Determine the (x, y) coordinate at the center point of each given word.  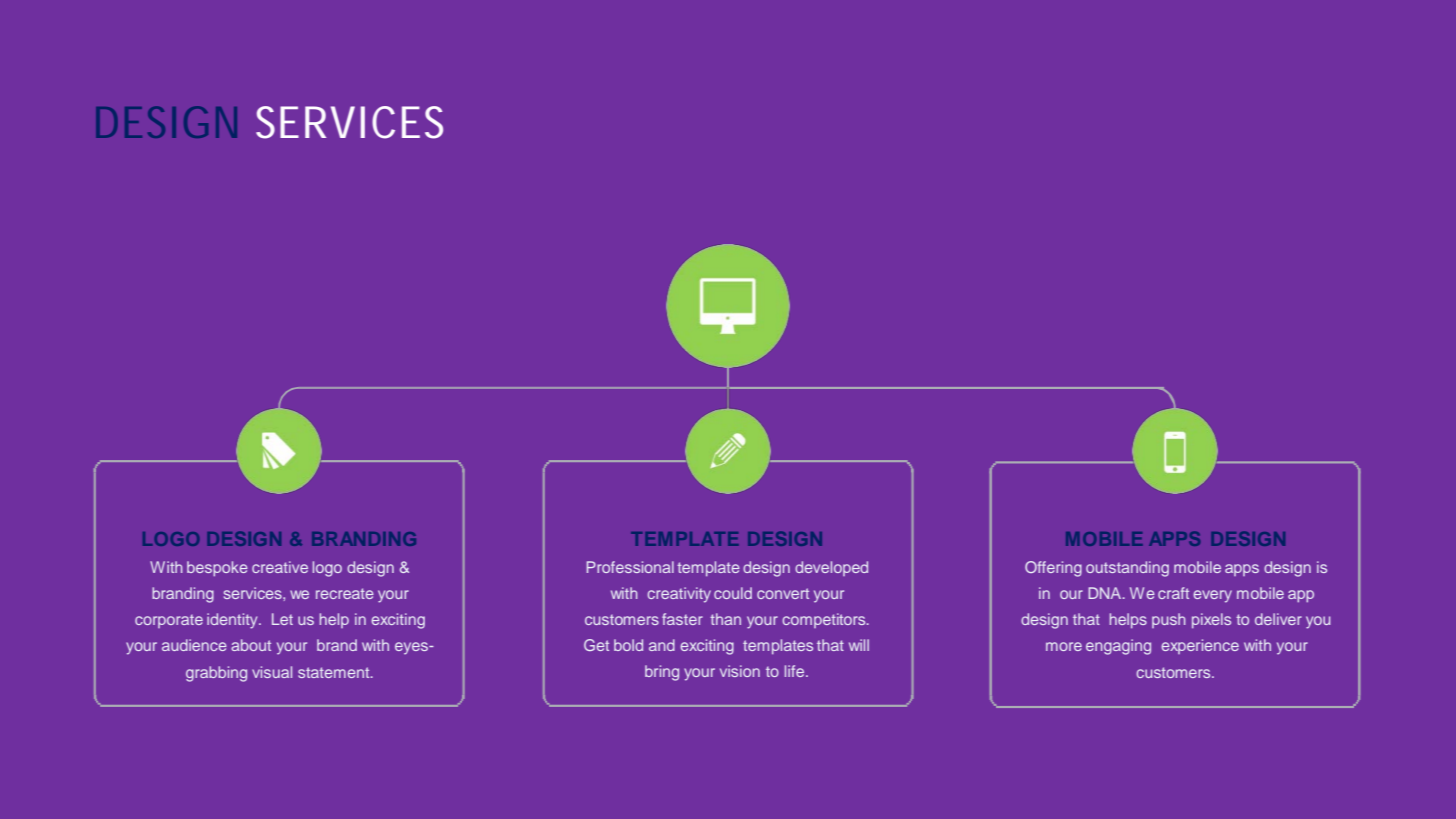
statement (335, 672)
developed (831, 568)
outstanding (1127, 569)
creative (280, 567)
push (1169, 620)
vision (740, 671)
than (725, 619)
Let (282, 619)
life (796, 671)
